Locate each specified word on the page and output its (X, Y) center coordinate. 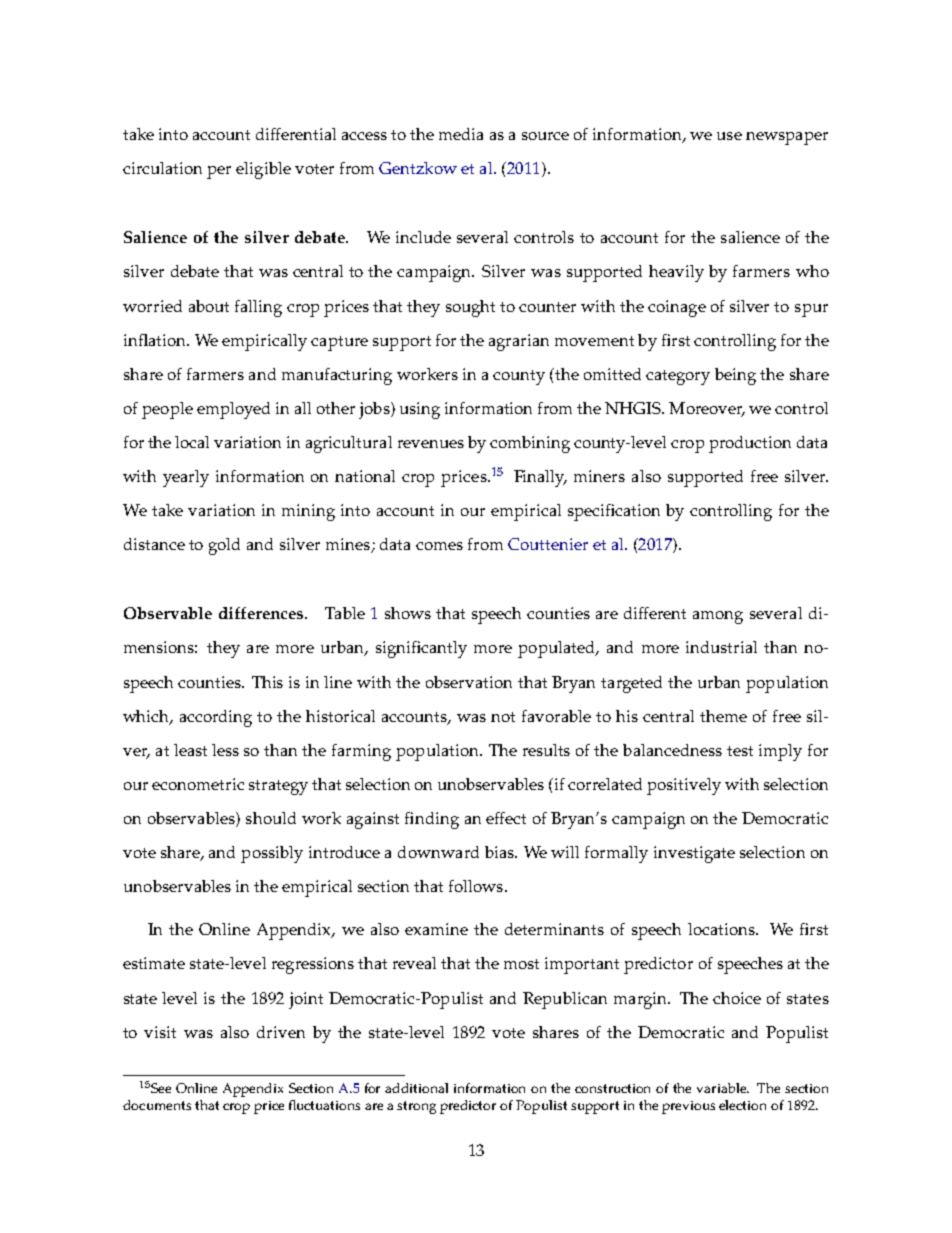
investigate (694, 854)
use (729, 136)
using (420, 410)
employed (233, 410)
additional (416, 1088)
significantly (421, 649)
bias (501, 852)
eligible (263, 170)
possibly (272, 854)
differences (262, 613)
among (718, 617)
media (461, 134)
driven (281, 1032)
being (735, 376)
